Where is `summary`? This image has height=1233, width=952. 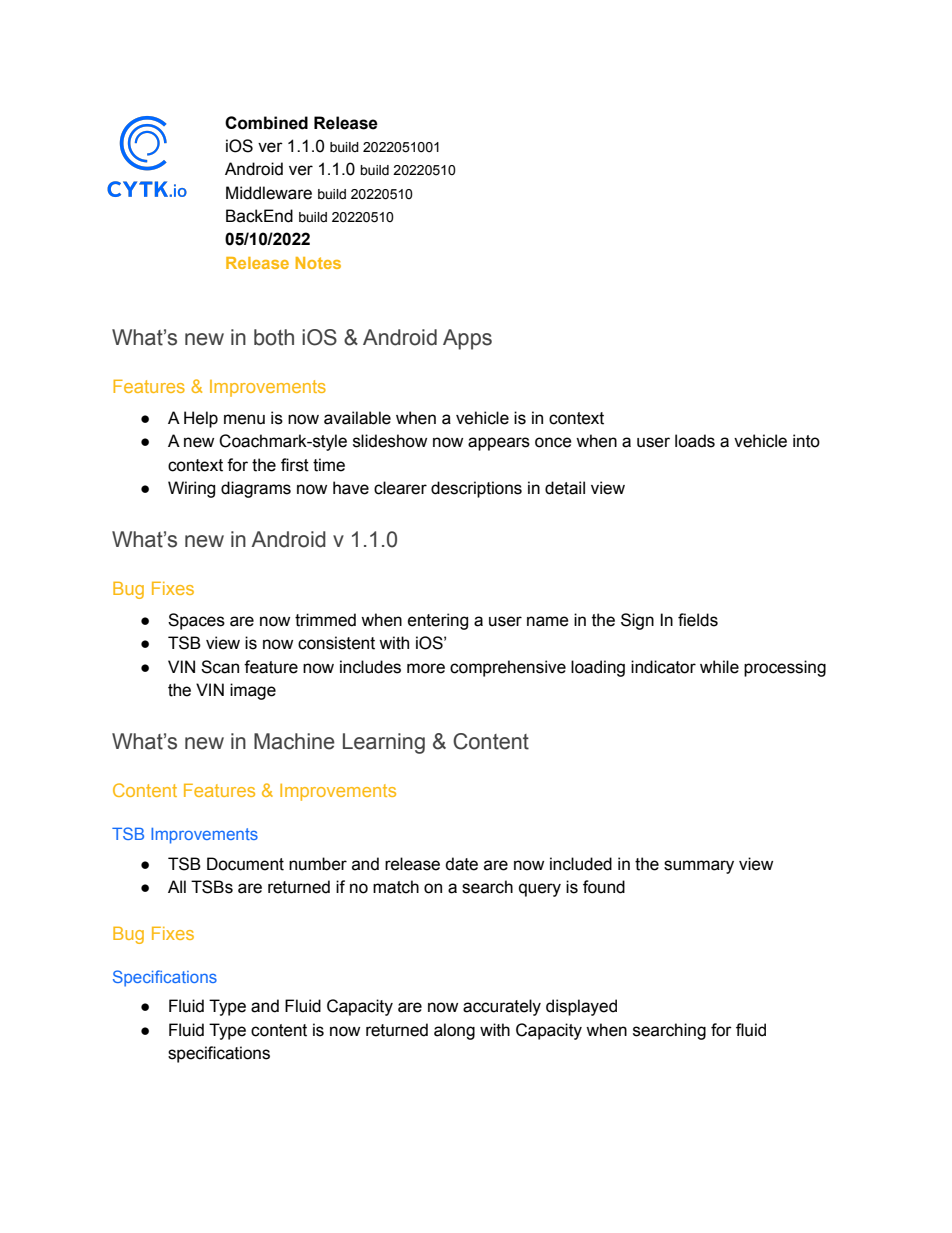 summary is located at coordinates (699, 867).
